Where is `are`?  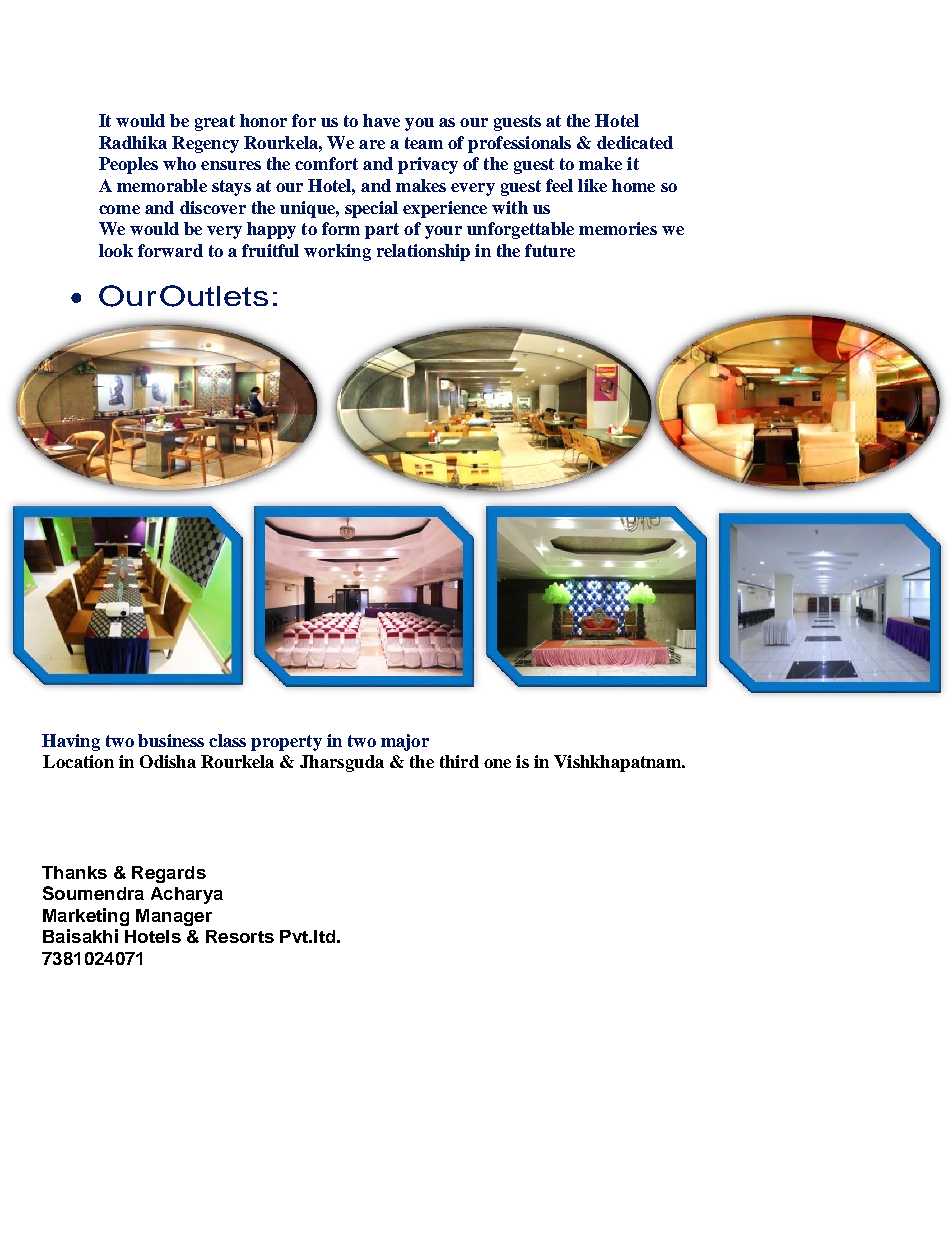
are is located at coordinates (372, 144).
